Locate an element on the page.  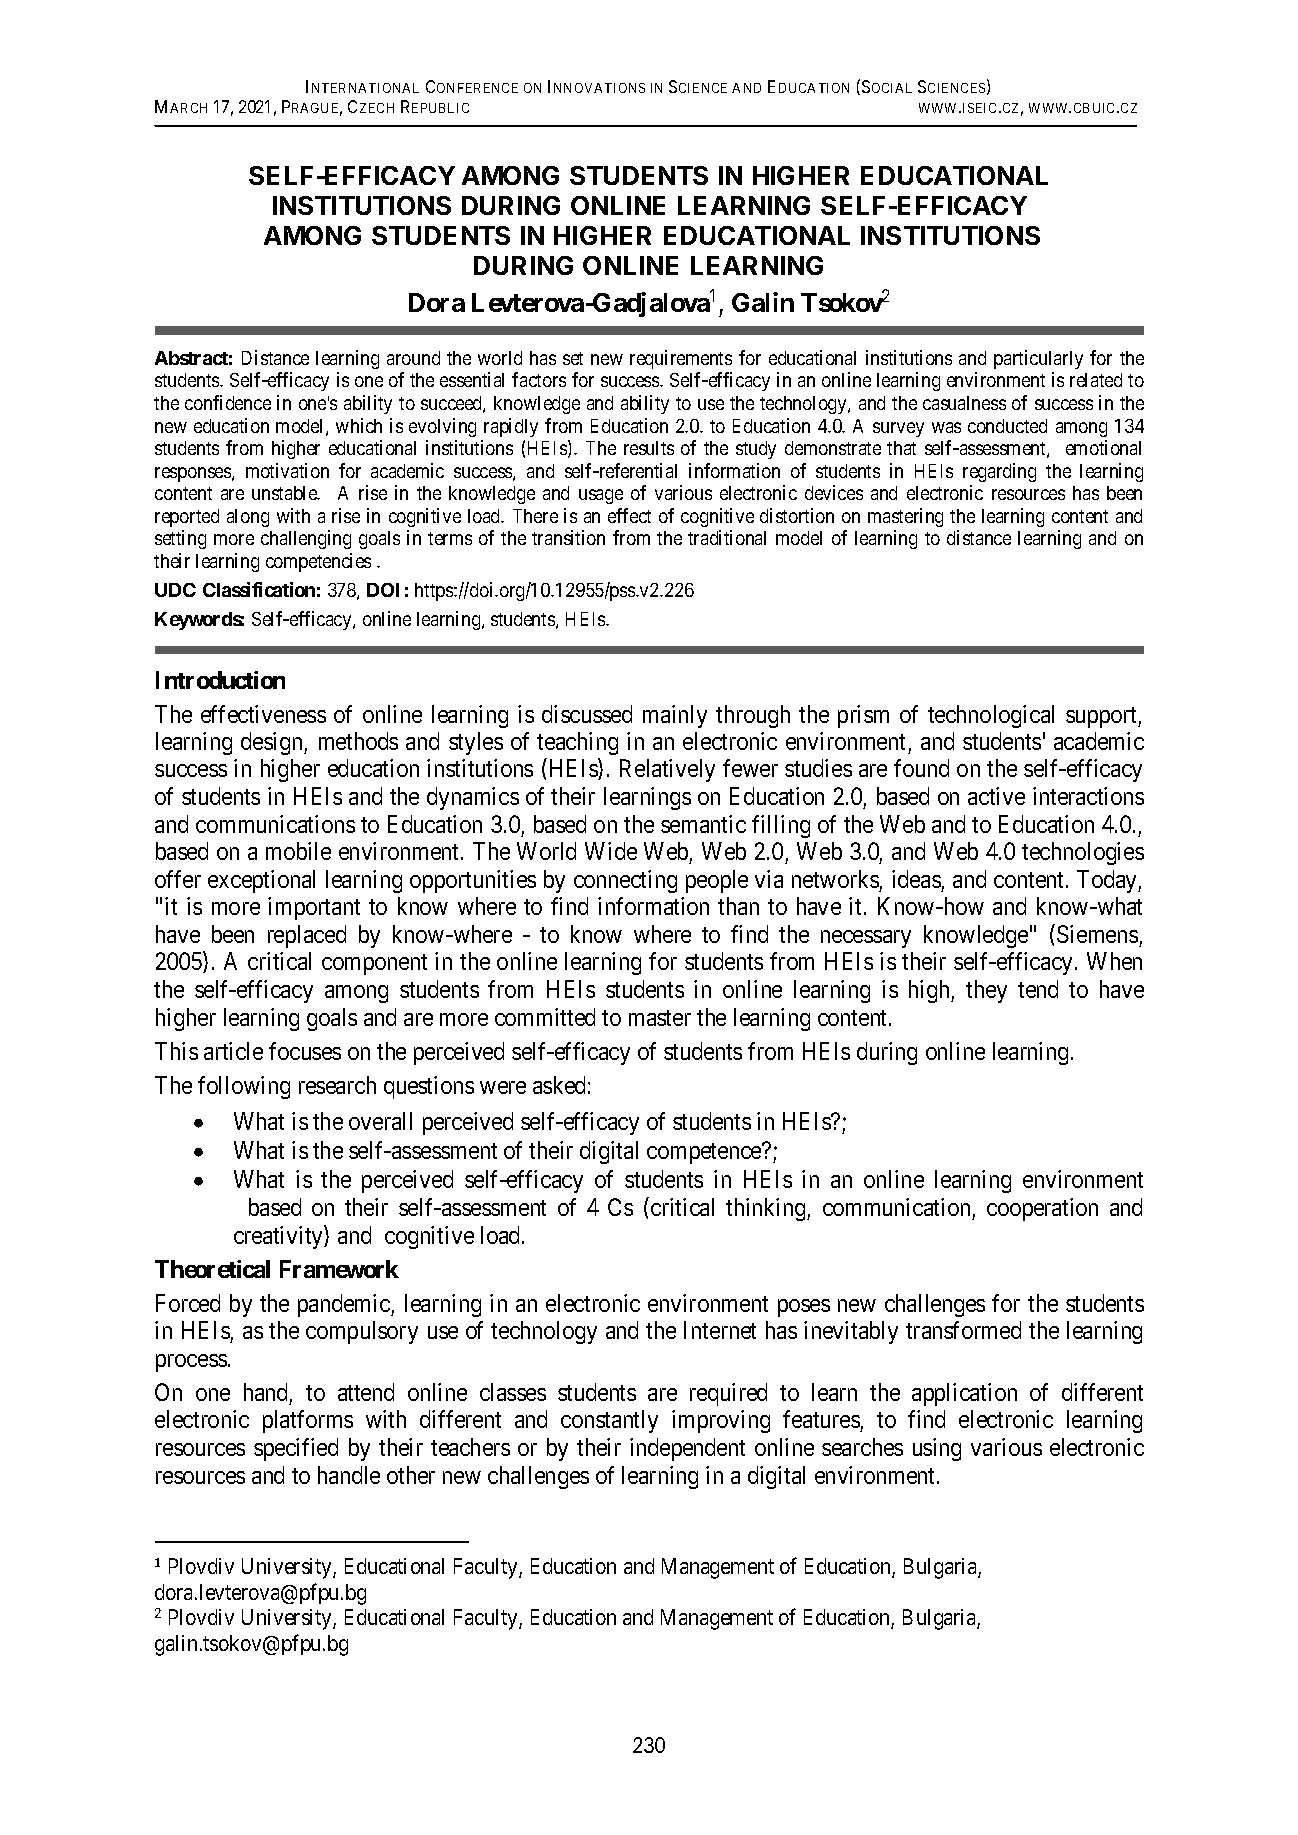
casualness is located at coordinates (964, 403).
